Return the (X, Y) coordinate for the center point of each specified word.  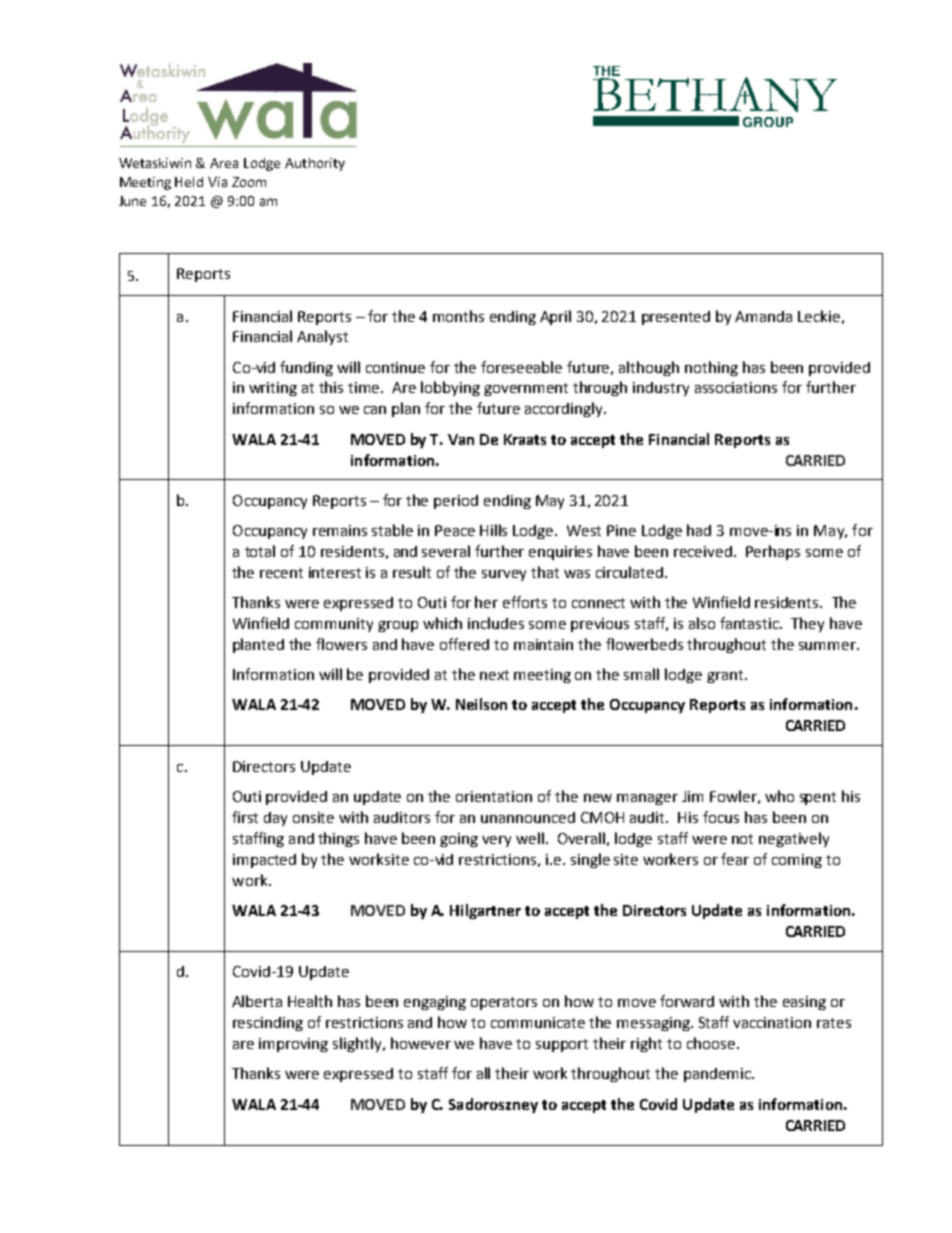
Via (217, 182)
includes (496, 623)
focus (721, 817)
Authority (315, 164)
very (496, 841)
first (245, 817)
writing (273, 389)
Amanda (763, 316)
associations (736, 387)
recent (281, 573)
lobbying (450, 388)
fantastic (751, 623)
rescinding (268, 1024)
